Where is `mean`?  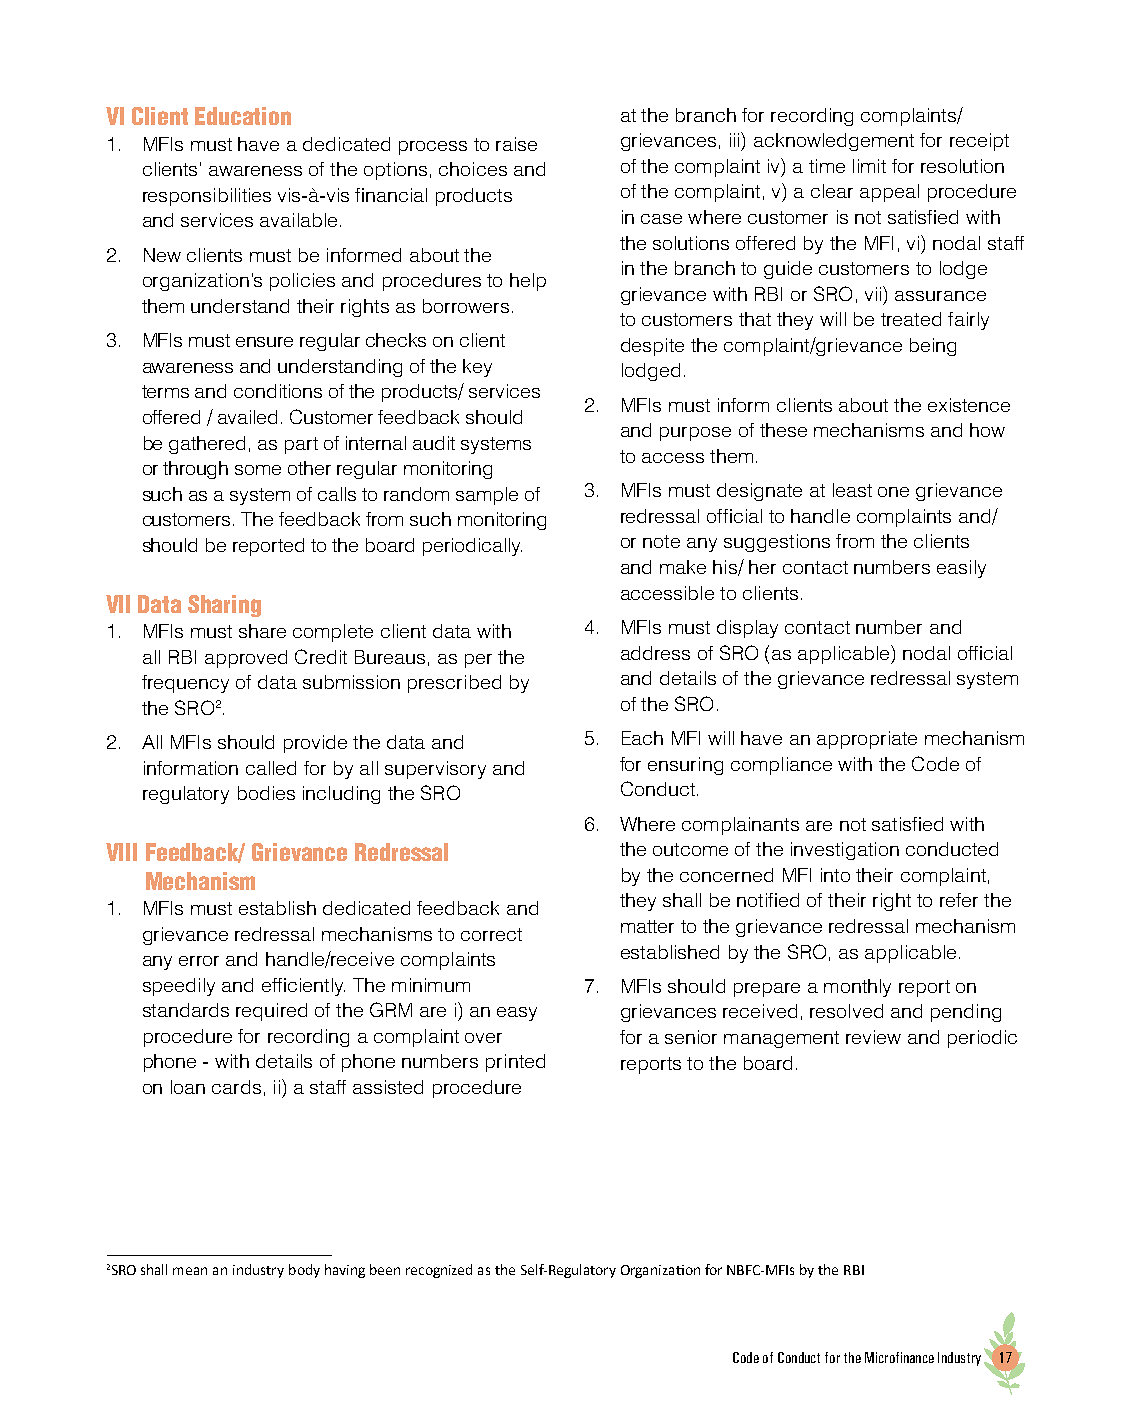 mean is located at coordinates (190, 1271).
